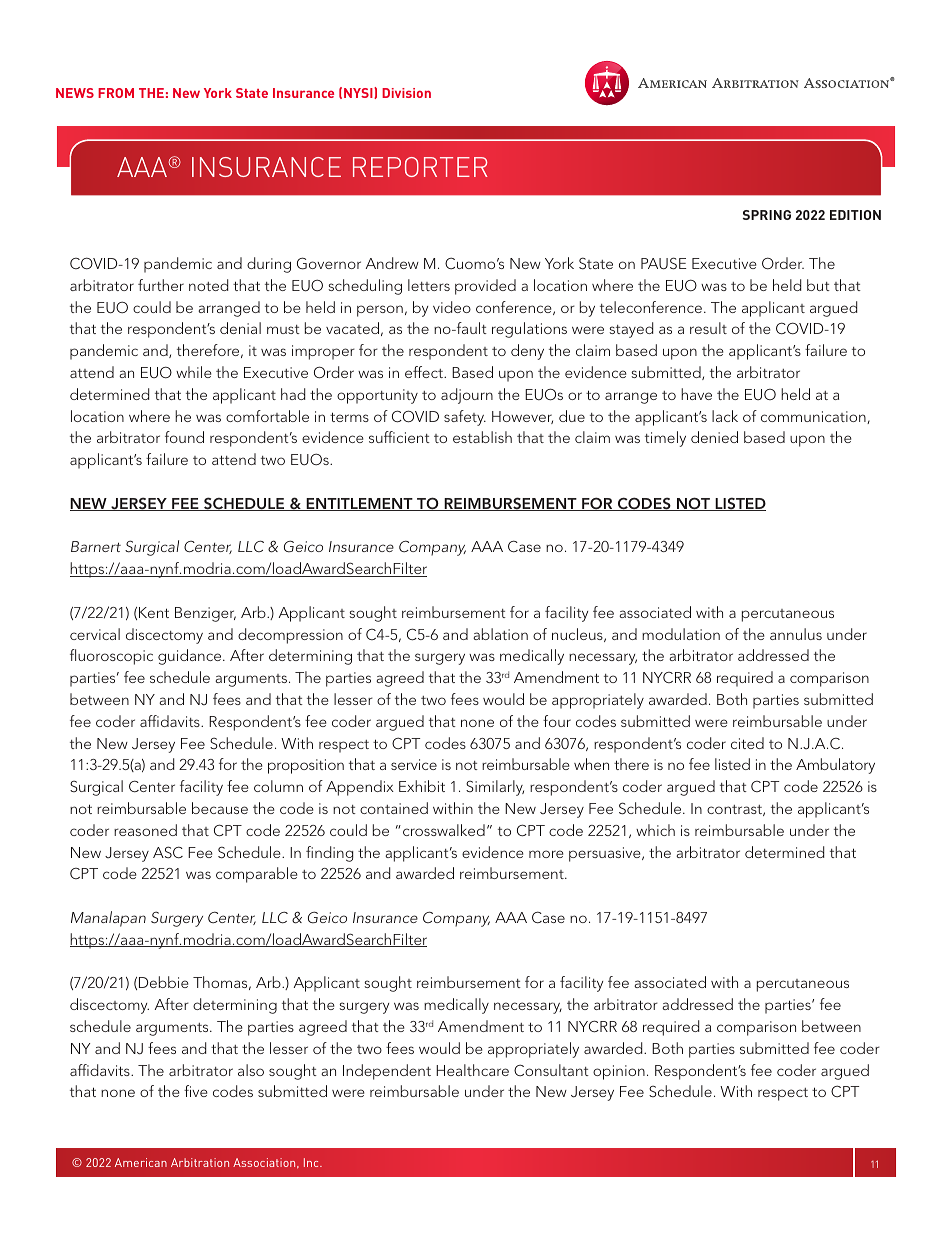 The image size is (952, 1233). Describe the element at coordinates (164, 982) in the document. I see `Debbie` at that location.
